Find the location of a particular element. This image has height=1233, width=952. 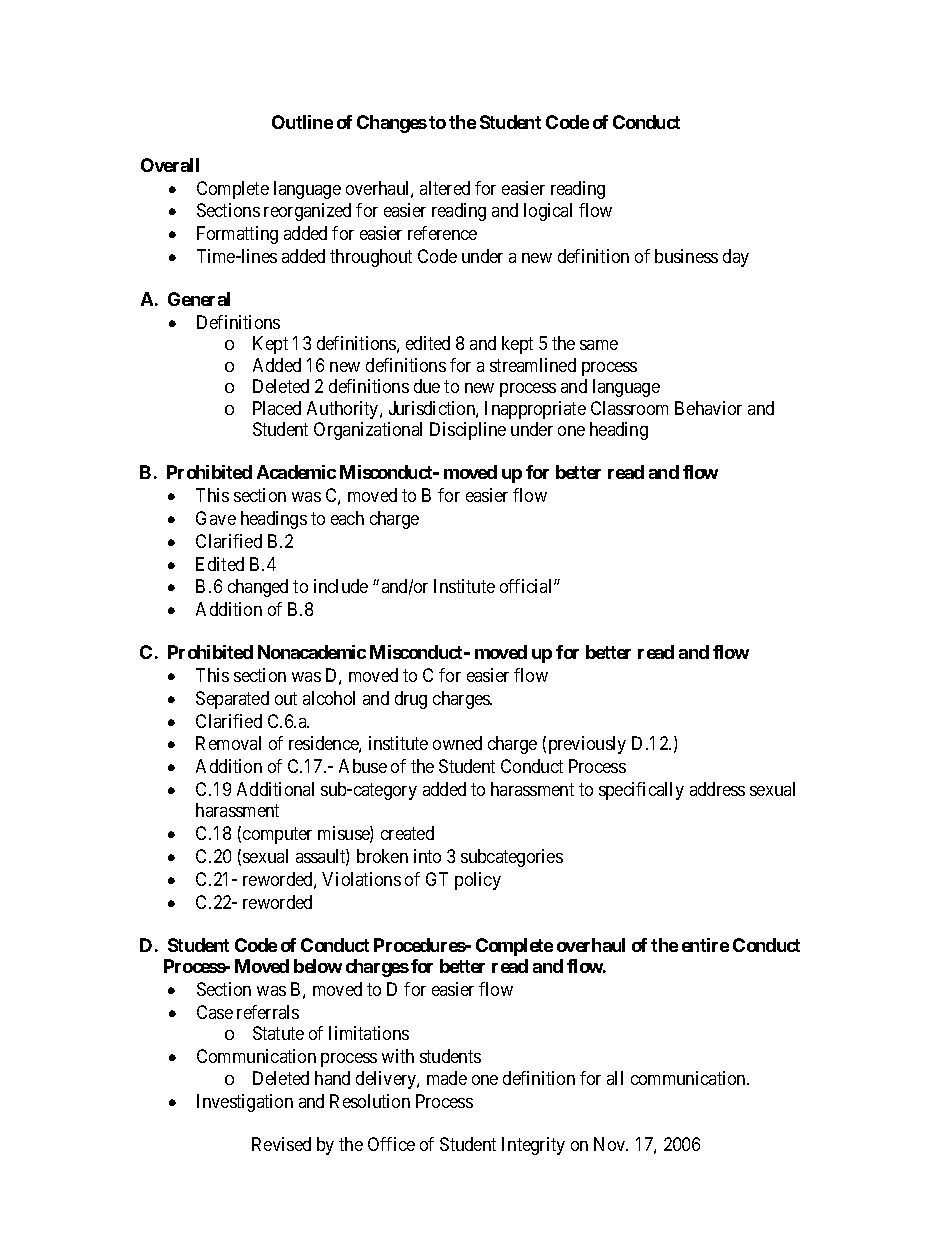

changed is located at coordinates (258, 588).
